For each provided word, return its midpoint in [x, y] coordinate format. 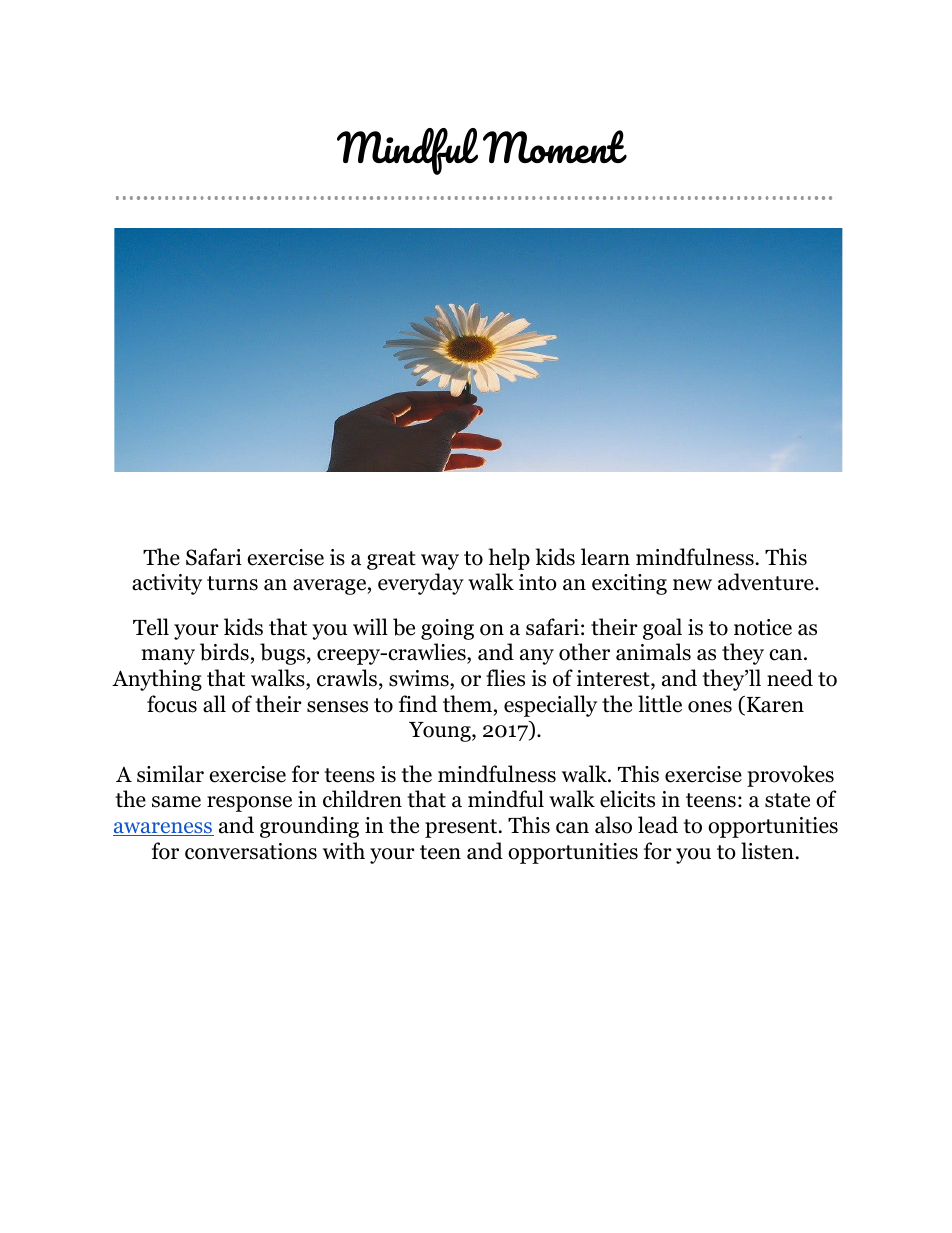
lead [658, 825]
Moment [555, 146]
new [692, 585]
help [509, 559]
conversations [251, 851]
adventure [767, 582]
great [391, 560]
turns [232, 583]
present [462, 828]
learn [605, 557]
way [440, 562]
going [447, 629]
